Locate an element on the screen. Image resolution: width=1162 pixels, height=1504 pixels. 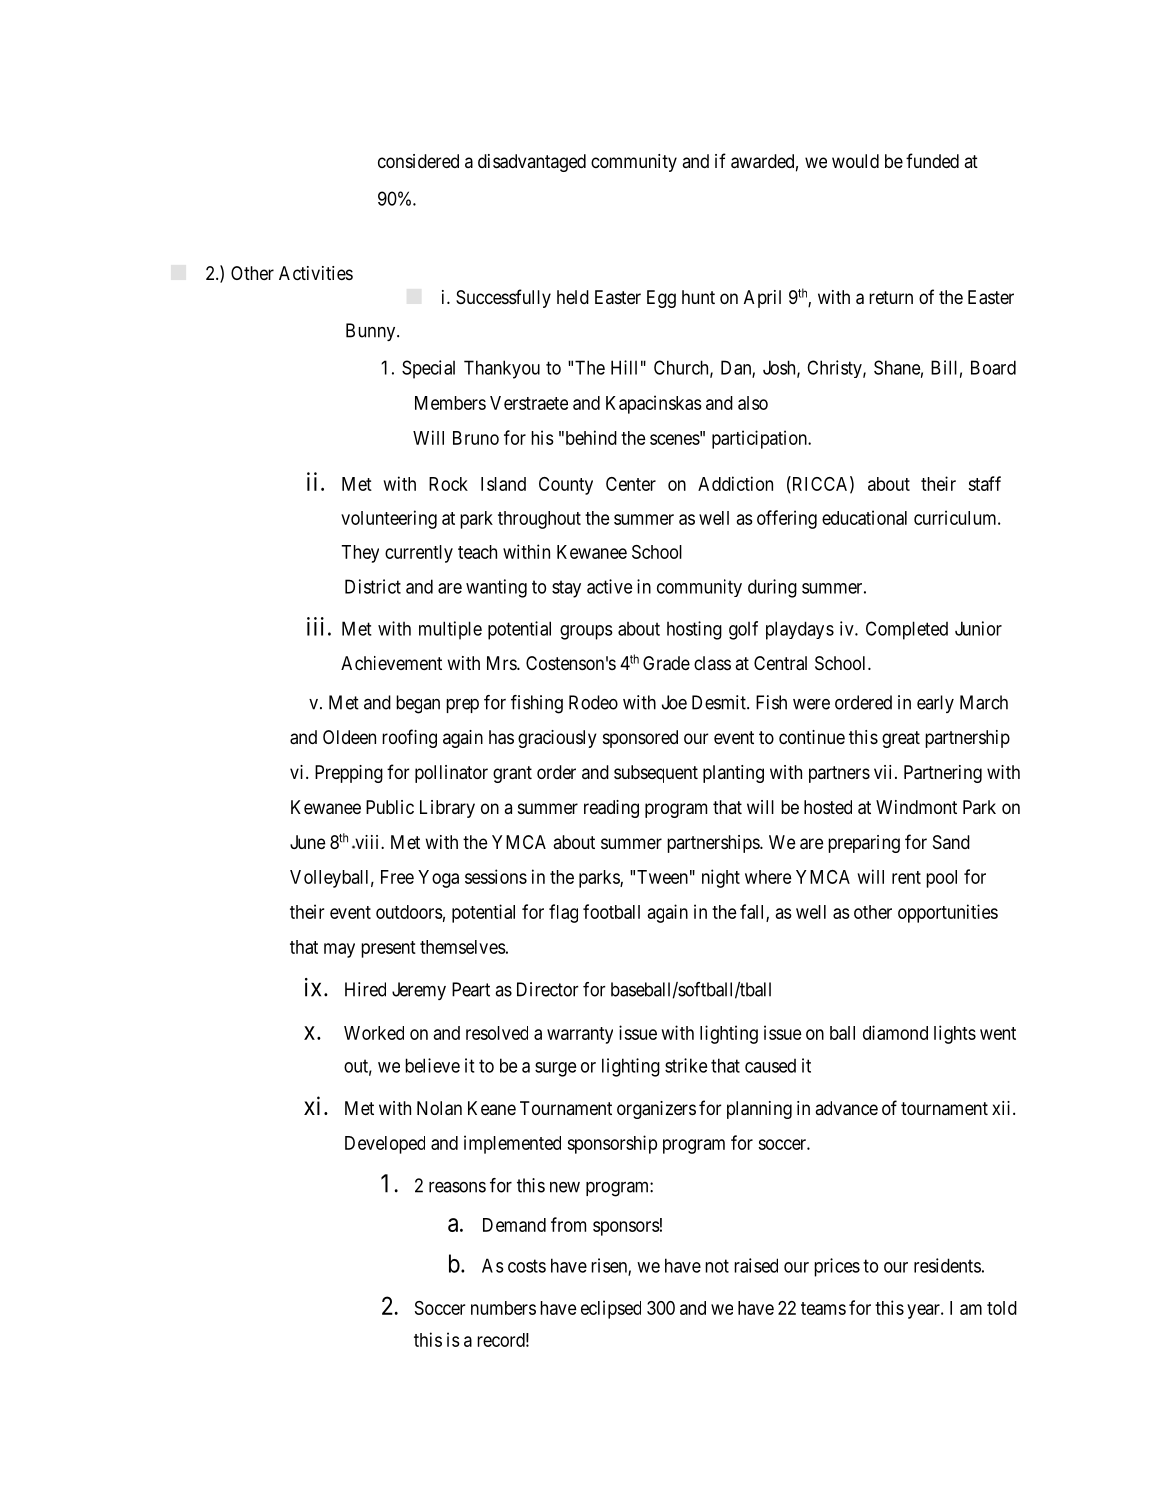
numbers is located at coordinates (503, 1308).
